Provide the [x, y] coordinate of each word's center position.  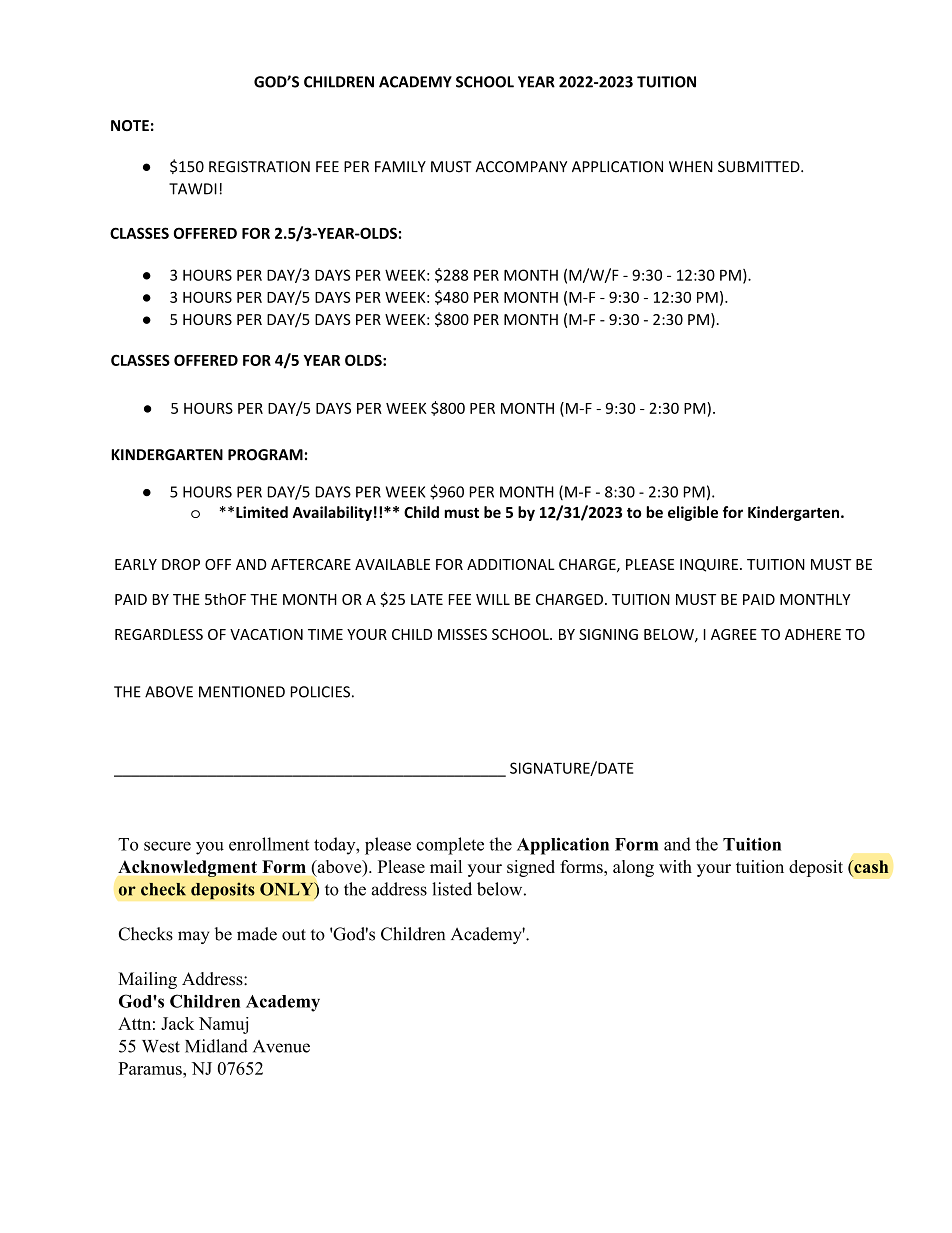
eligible [693, 513]
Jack [177, 1023]
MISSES [462, 634]
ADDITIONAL [511, 564]
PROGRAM [265, 455]
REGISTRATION [259, 167]
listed [452, 889]
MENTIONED [242, 692]
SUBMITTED [759, 167]
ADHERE [813, 634]
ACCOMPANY [521, 167]
